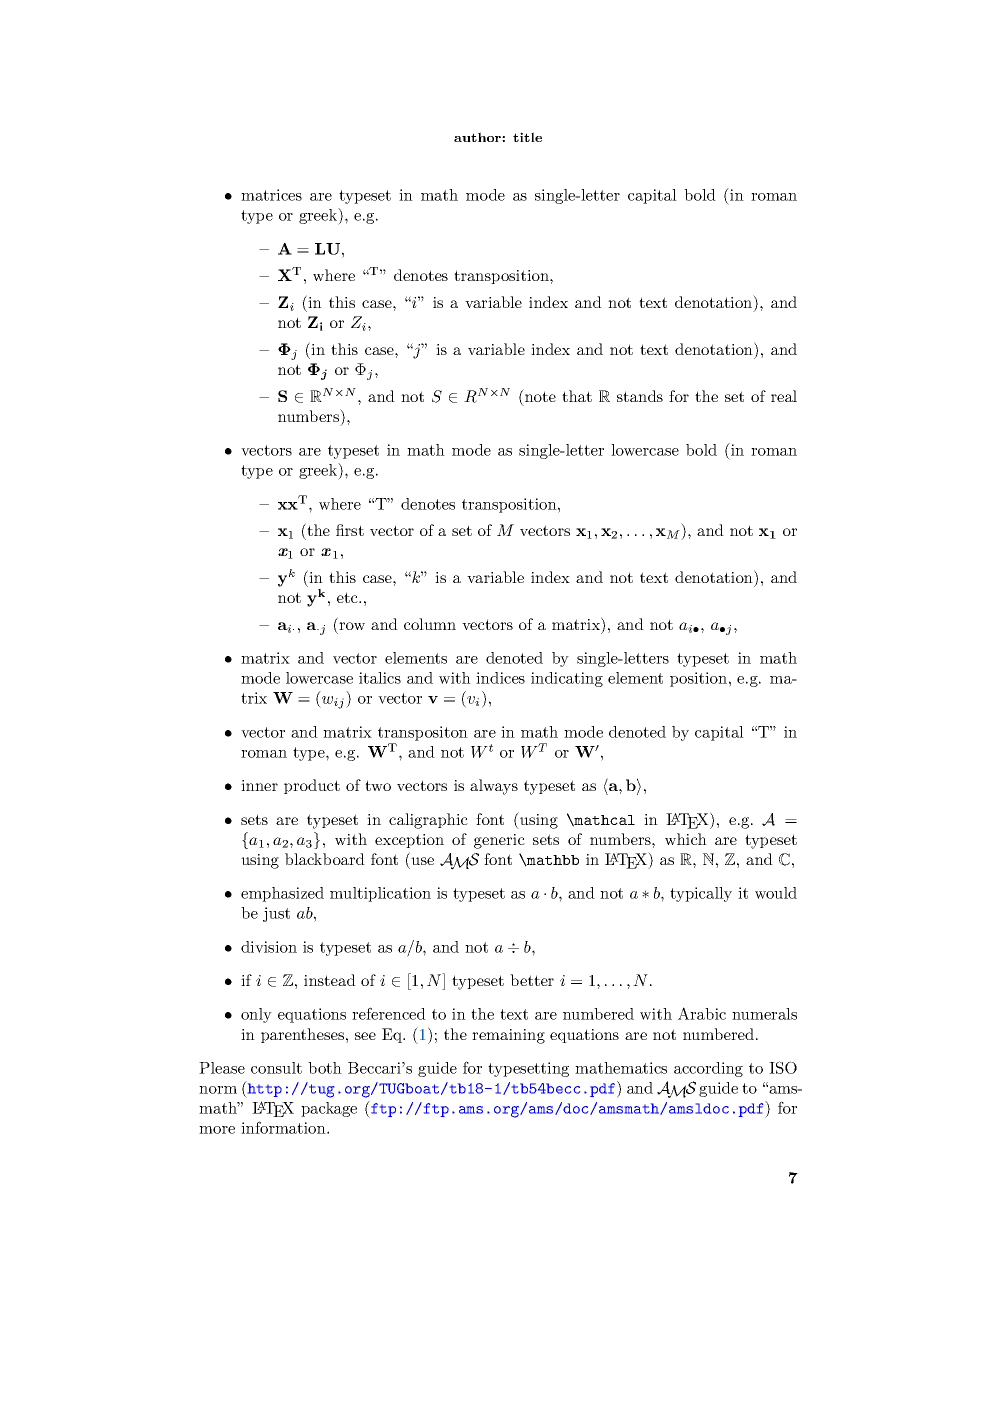 The image size is (997, 1410). What do you see at coordinates (259, 785) in the screenshot?
I see `inner` at bounding box center [259, 785].
